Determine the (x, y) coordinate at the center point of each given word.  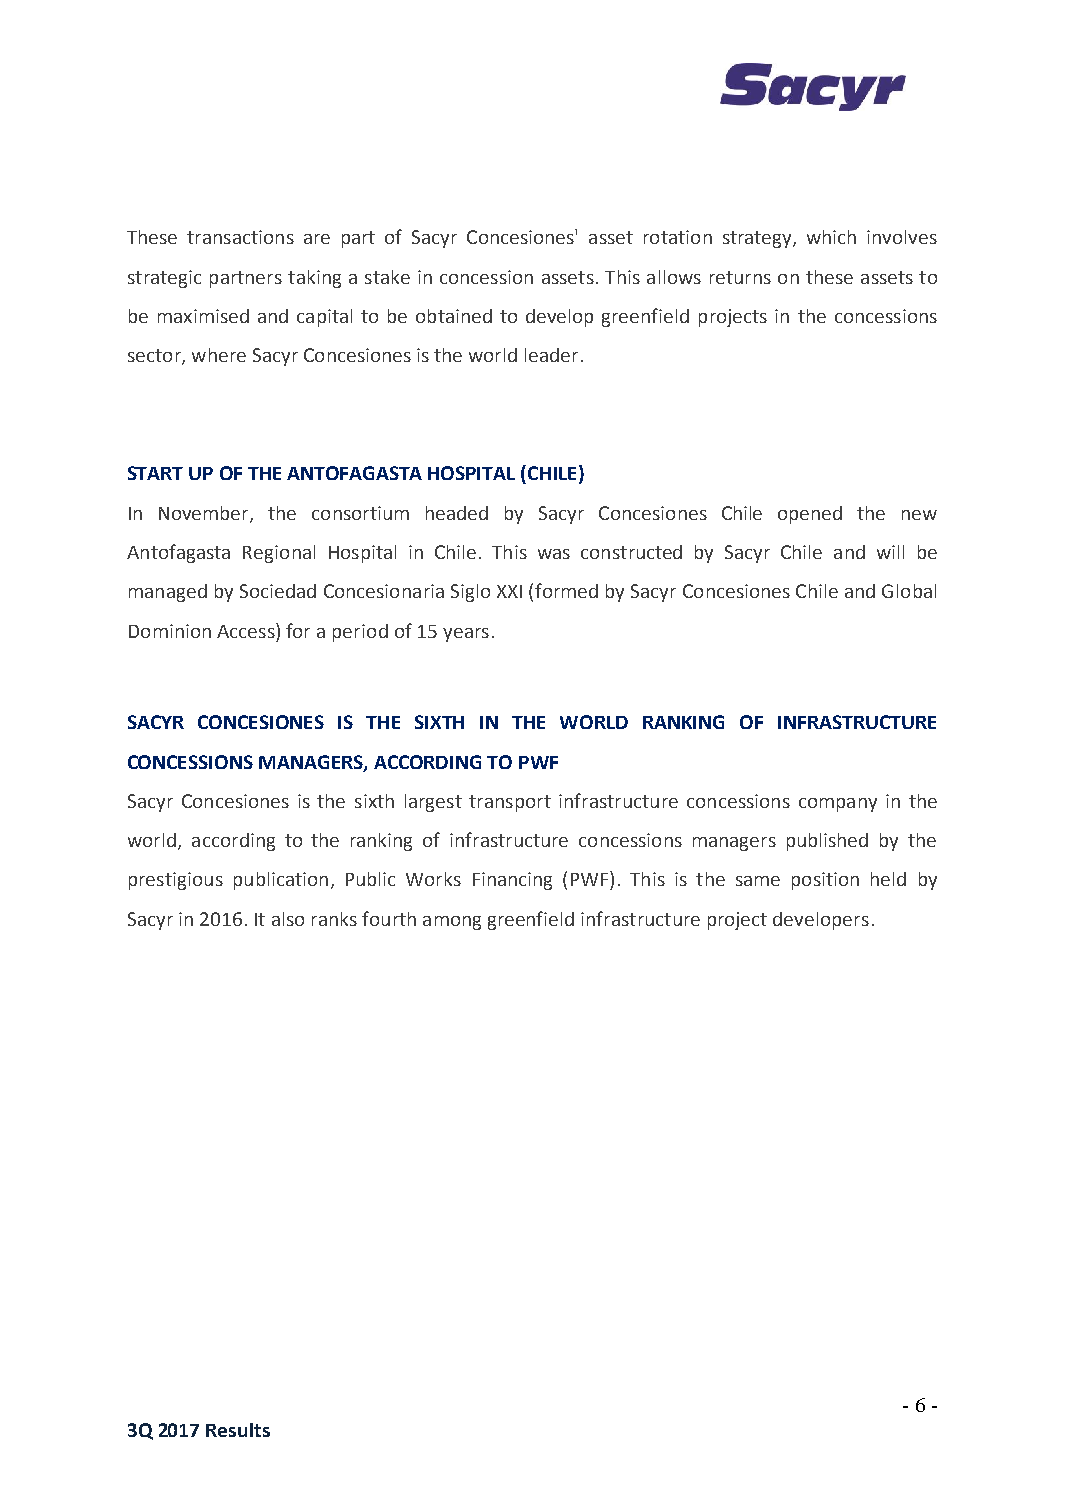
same (758, 881)
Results (238, 1430)
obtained (454, 316)
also (288, 919)
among (452, 923)
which (831, 237)
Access (247, 630)
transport (510, 803)
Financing (512, 881)
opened (810, 515)
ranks (334, 919)
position (825, 881)
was (554, 554)
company (838, 805)
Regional (279, 554)
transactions (240, 237)
